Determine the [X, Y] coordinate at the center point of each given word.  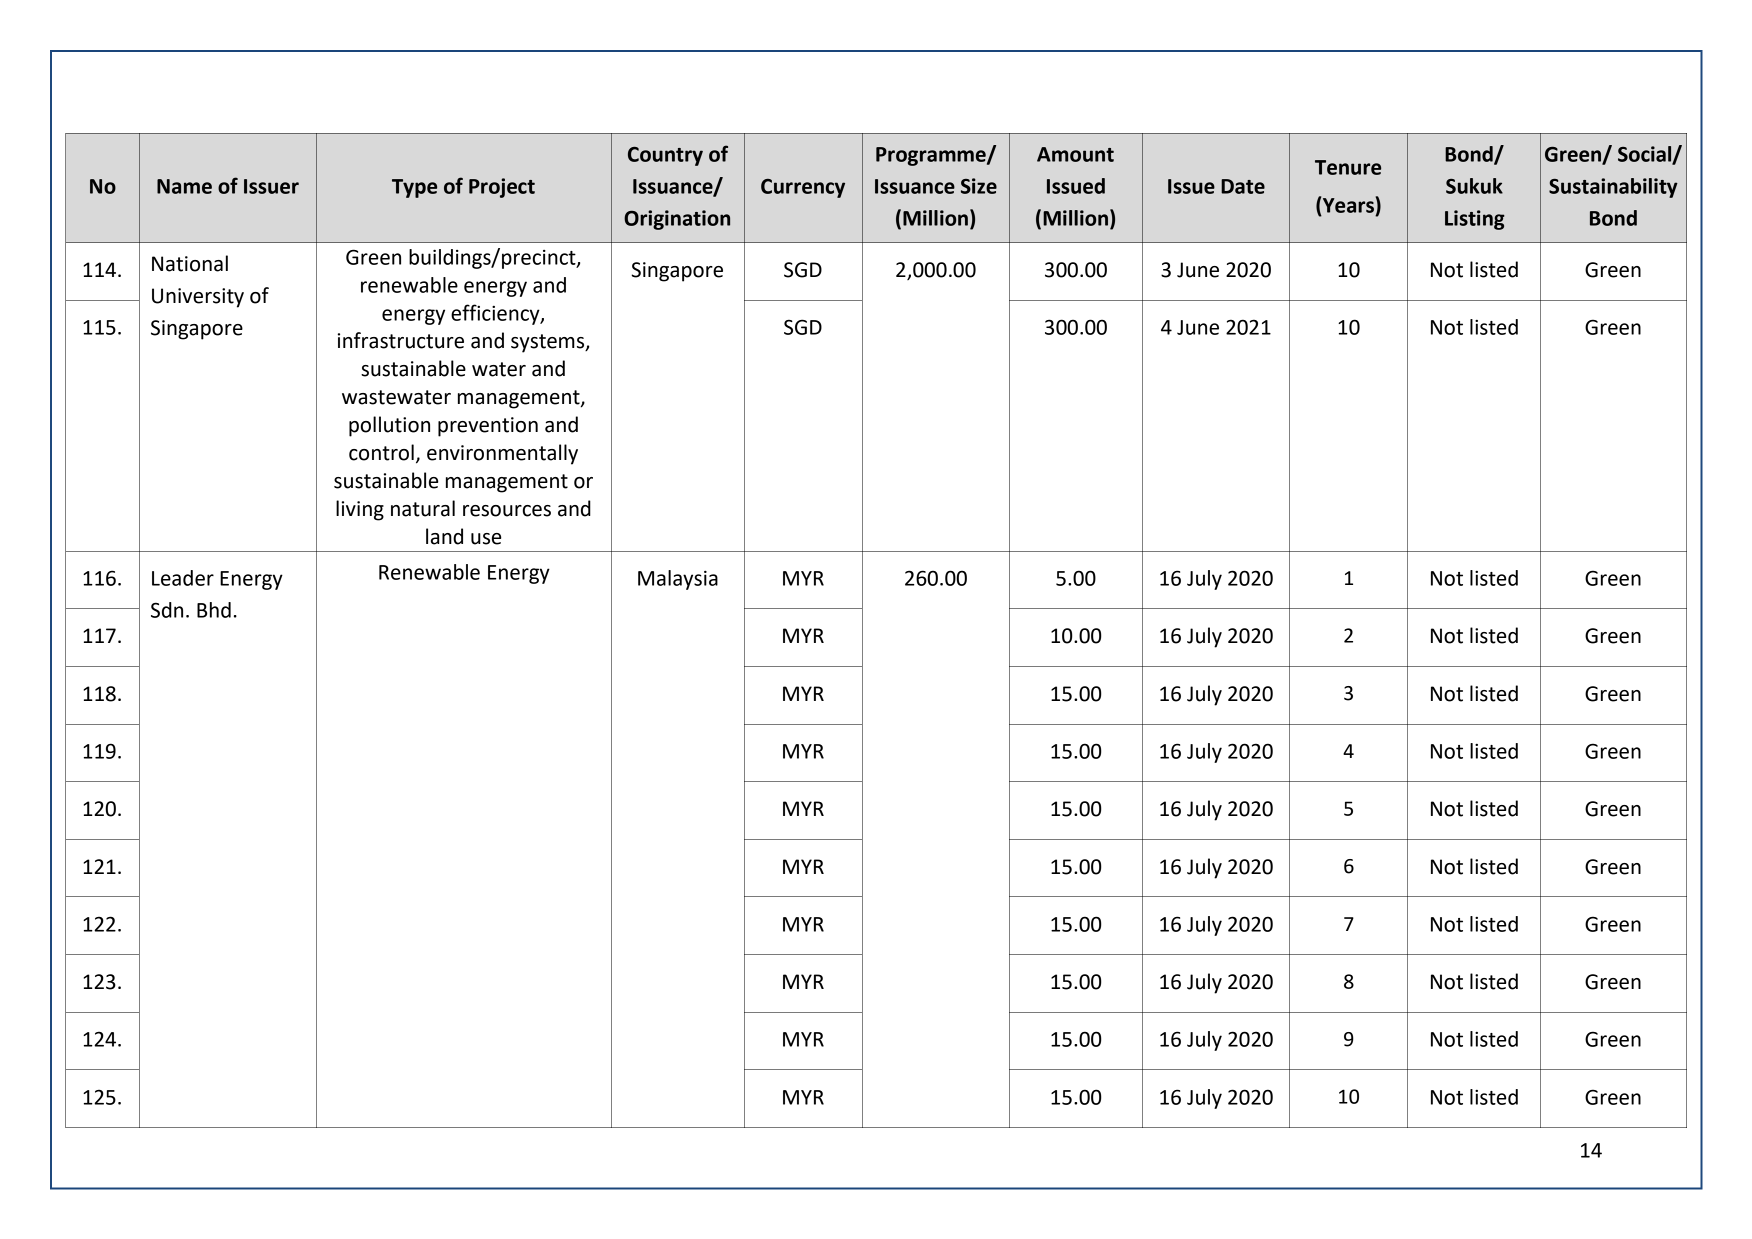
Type [414, 188]
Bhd [214, 610]
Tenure [1348, 167]
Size [979, 186]
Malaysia [678, 580]
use [486, 539]
